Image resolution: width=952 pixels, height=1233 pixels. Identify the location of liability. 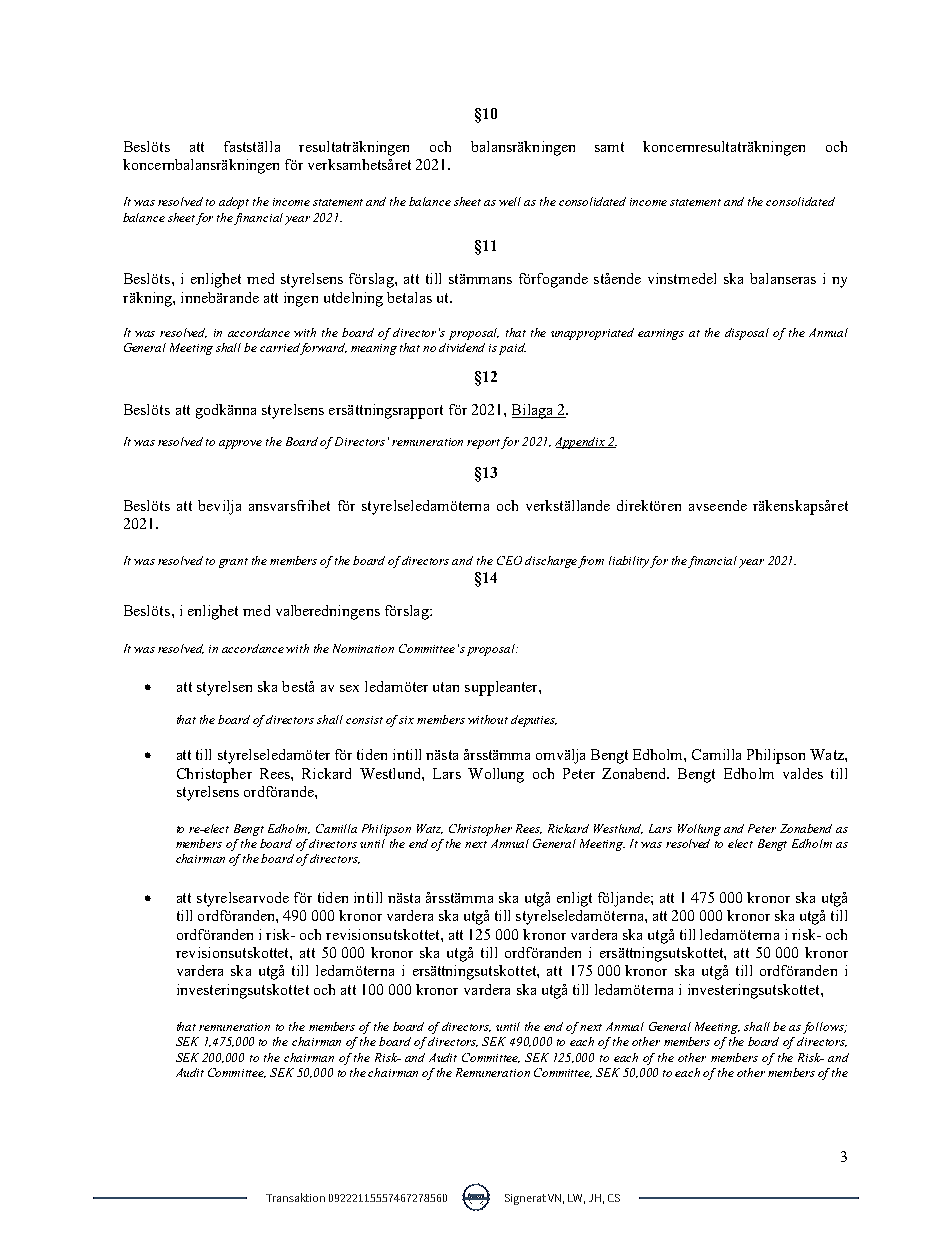
(630, 562).
